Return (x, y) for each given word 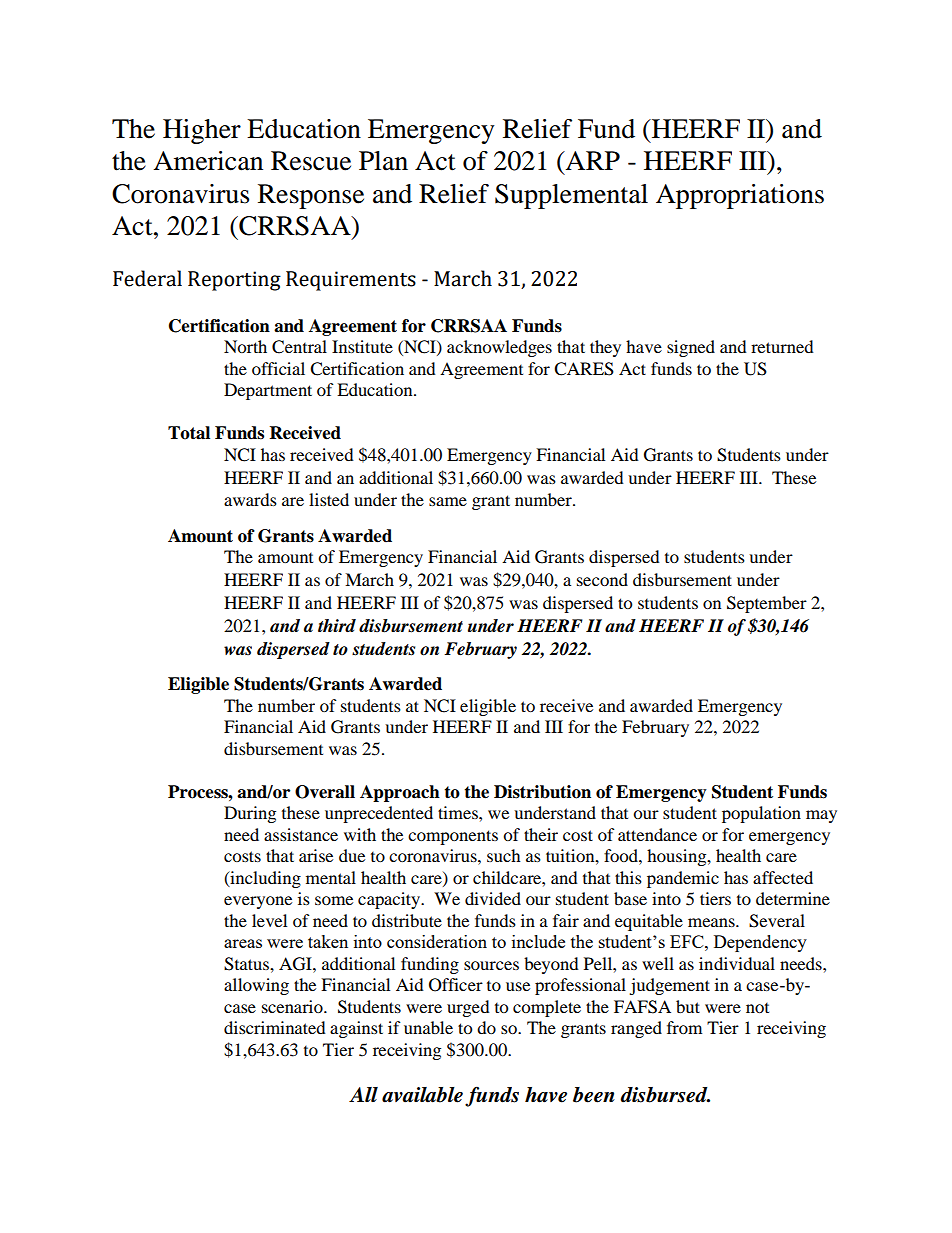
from (684, 1027)
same (448, 501)
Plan (383, 161)
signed (691, 348)
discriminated (275, 1027)
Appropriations (740, 196)
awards (250, 499)
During (250, 814)
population (761, 814)
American (208, 161)
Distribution (542, 792)
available (422, 1095)
